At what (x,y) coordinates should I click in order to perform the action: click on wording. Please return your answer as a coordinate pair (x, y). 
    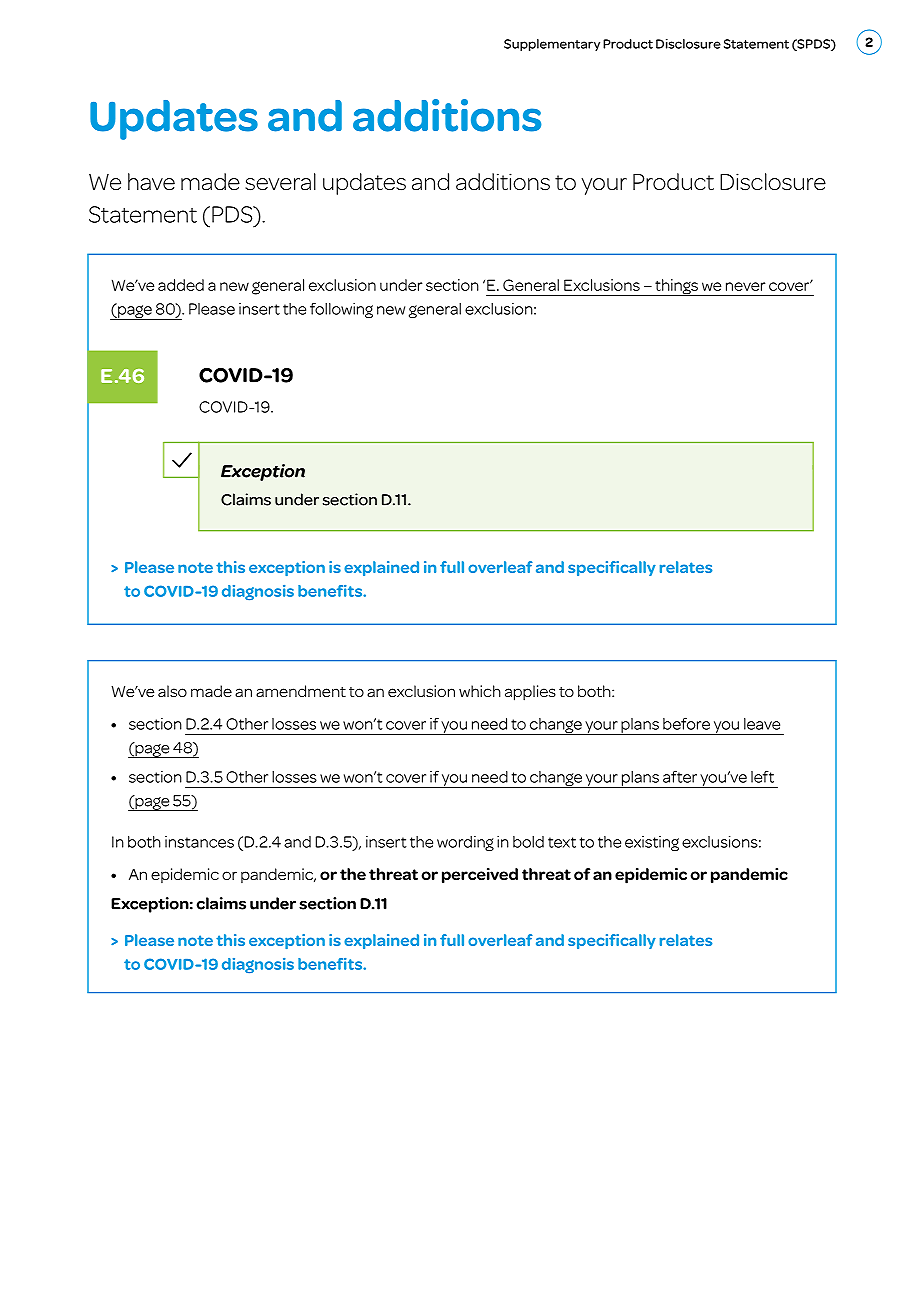
    Looking at the image, I should click on (465, 843).
